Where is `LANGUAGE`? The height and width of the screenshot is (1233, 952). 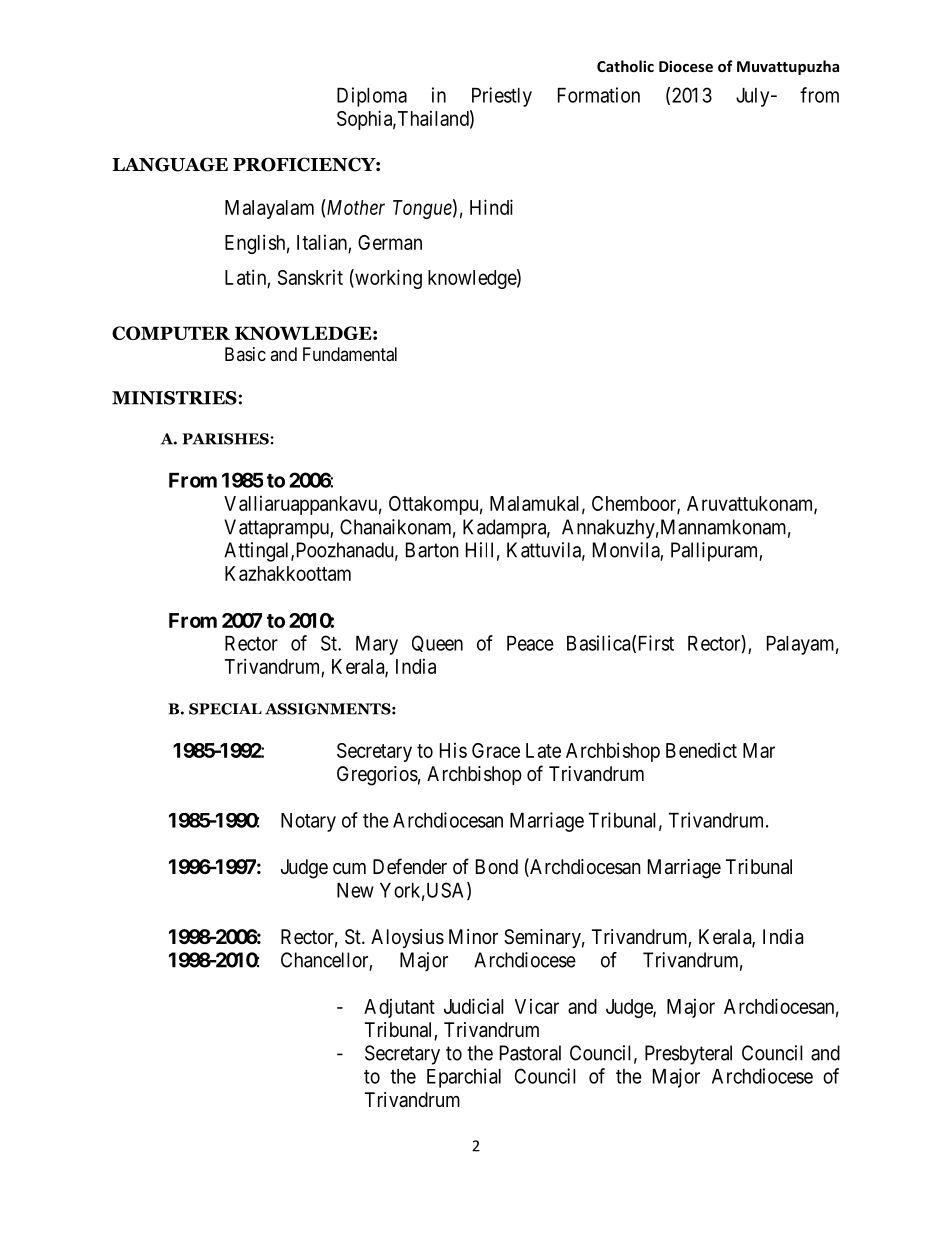
LANGUAGE is located at coordinates (170, 164).
